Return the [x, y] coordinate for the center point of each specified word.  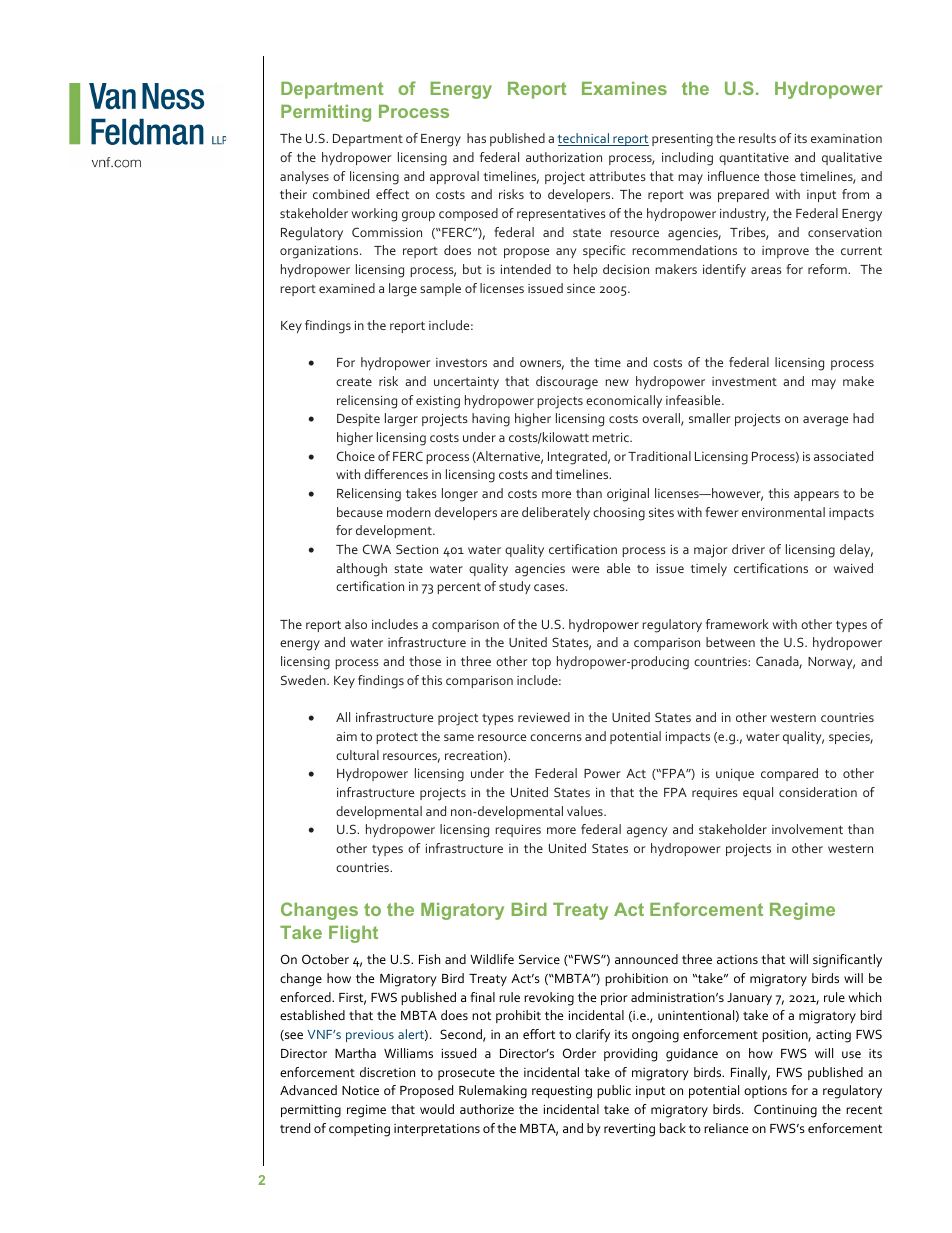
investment [744, 381]
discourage [567, 383]
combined [341, 194]
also [356, 624]
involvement [807, 829]
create [354, 381]
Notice [360, 1090]
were [585, 569]
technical [585, 139]
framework [737, 624]
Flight [353, 934]
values [586, 811]
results [757, 138]
